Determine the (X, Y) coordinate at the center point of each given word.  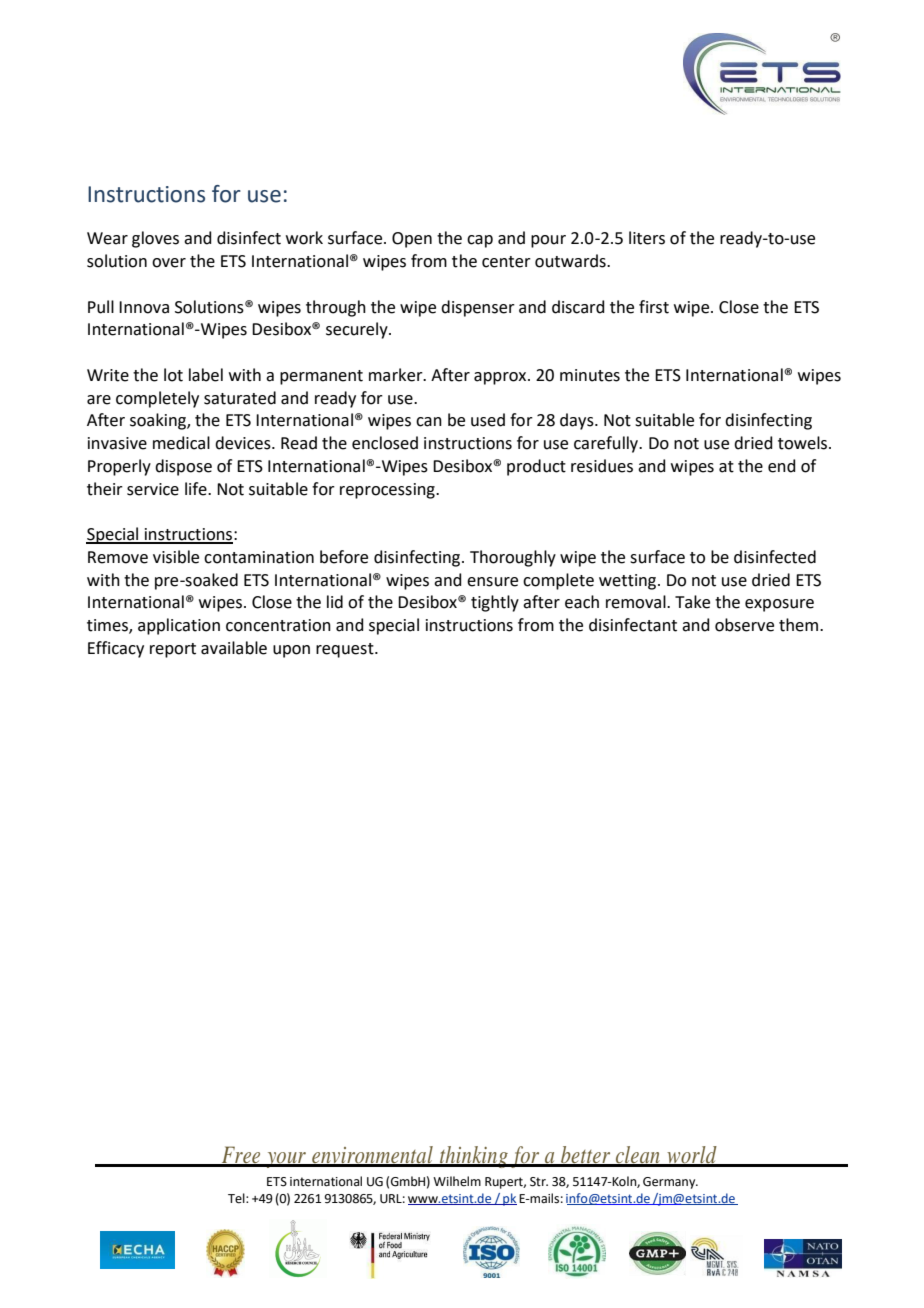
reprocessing (388, 491)
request (346, 650)
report (173, 650)
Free (241, 1156)
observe (744, 625)
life (197, 489)
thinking (474, 1157)
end (782, 466)
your (286, 1160)
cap (480, 241)
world (692, 1156)
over (169, 263)
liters (647, 238)
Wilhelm (457, 1181)
